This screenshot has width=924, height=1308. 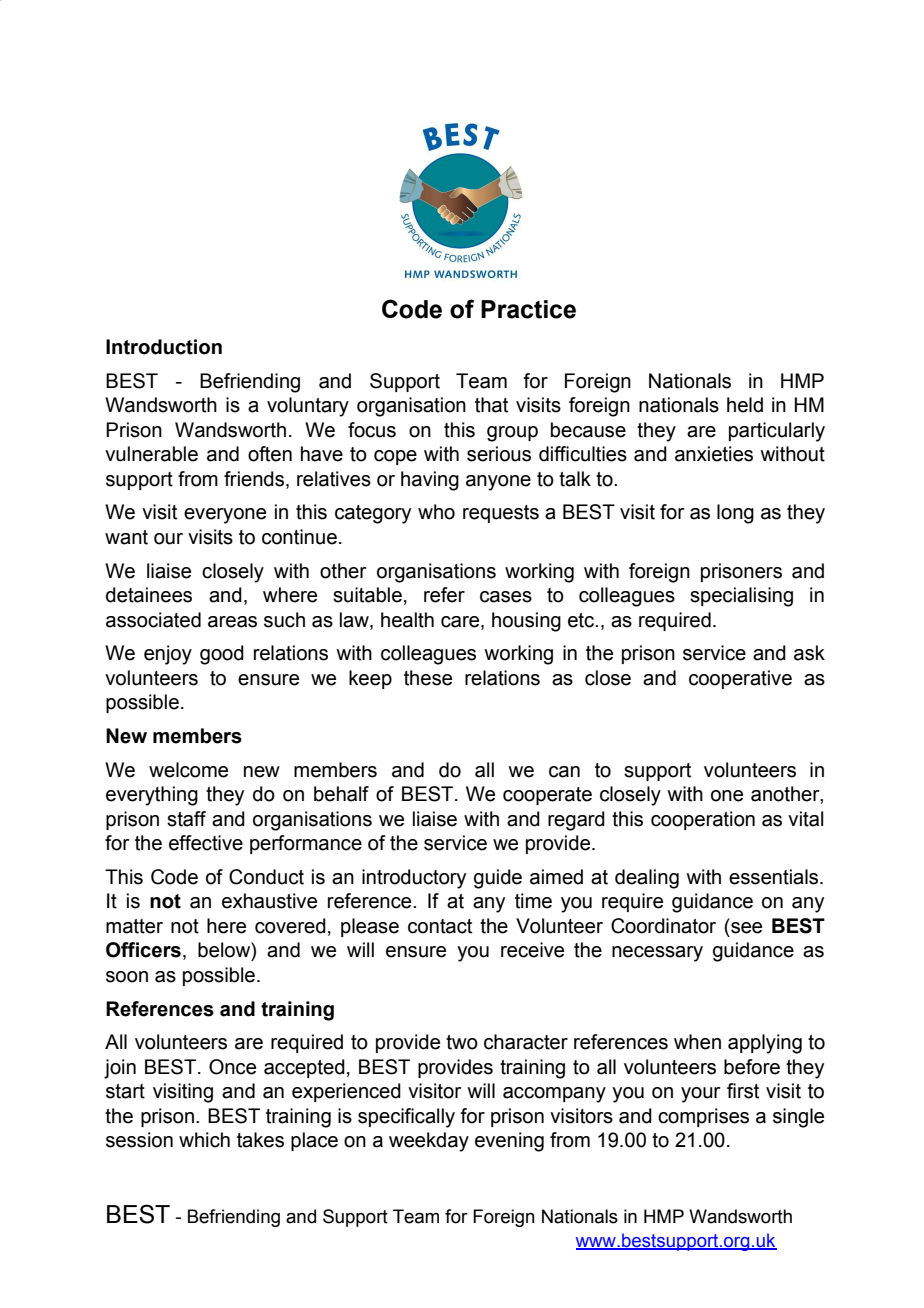 I want to click on welcome, so click(x=188, y=770).
